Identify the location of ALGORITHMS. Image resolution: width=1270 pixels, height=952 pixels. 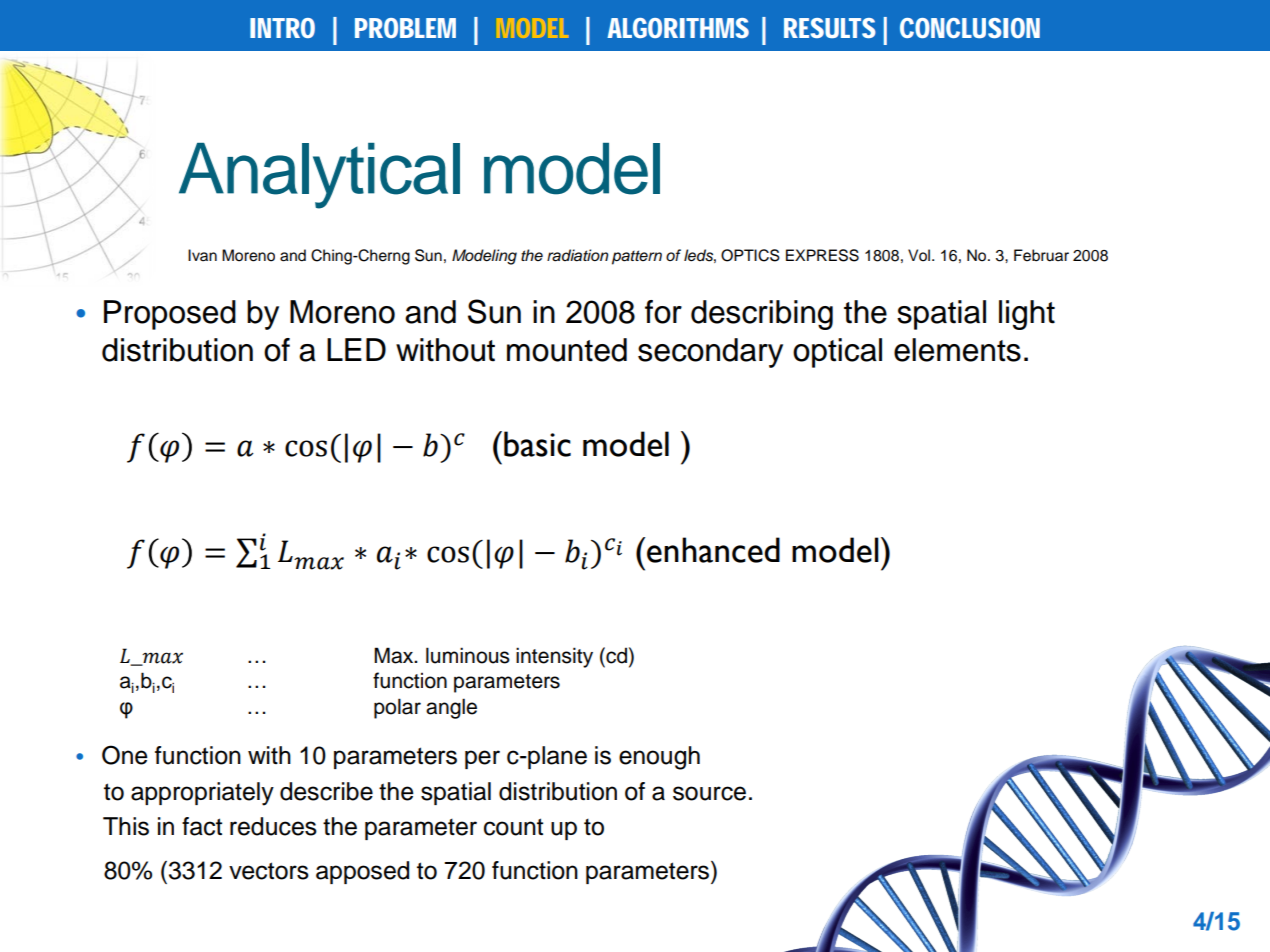
(678, 28).
